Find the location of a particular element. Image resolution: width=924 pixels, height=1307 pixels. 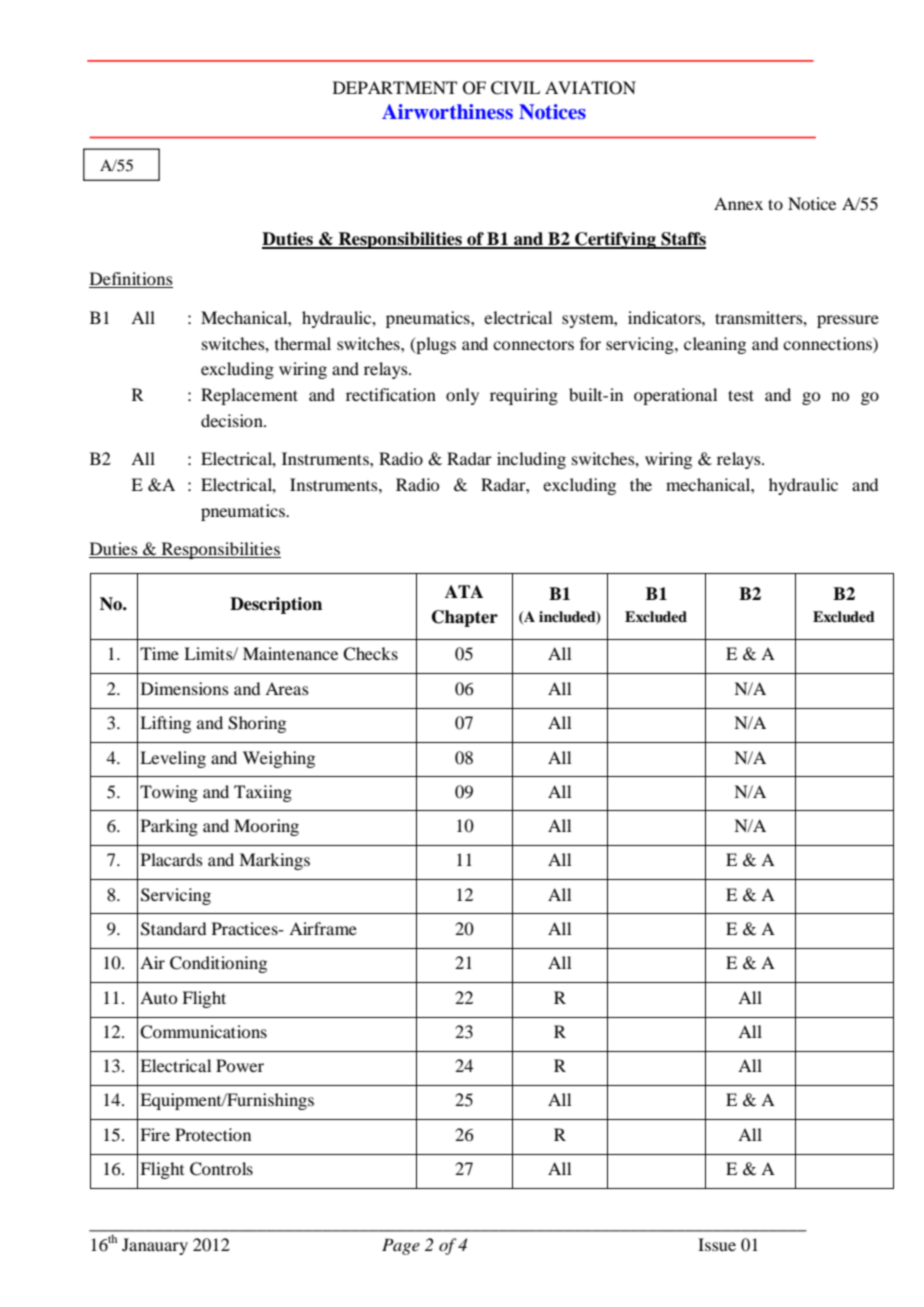

Page is located at coordinates (401, 1246).
